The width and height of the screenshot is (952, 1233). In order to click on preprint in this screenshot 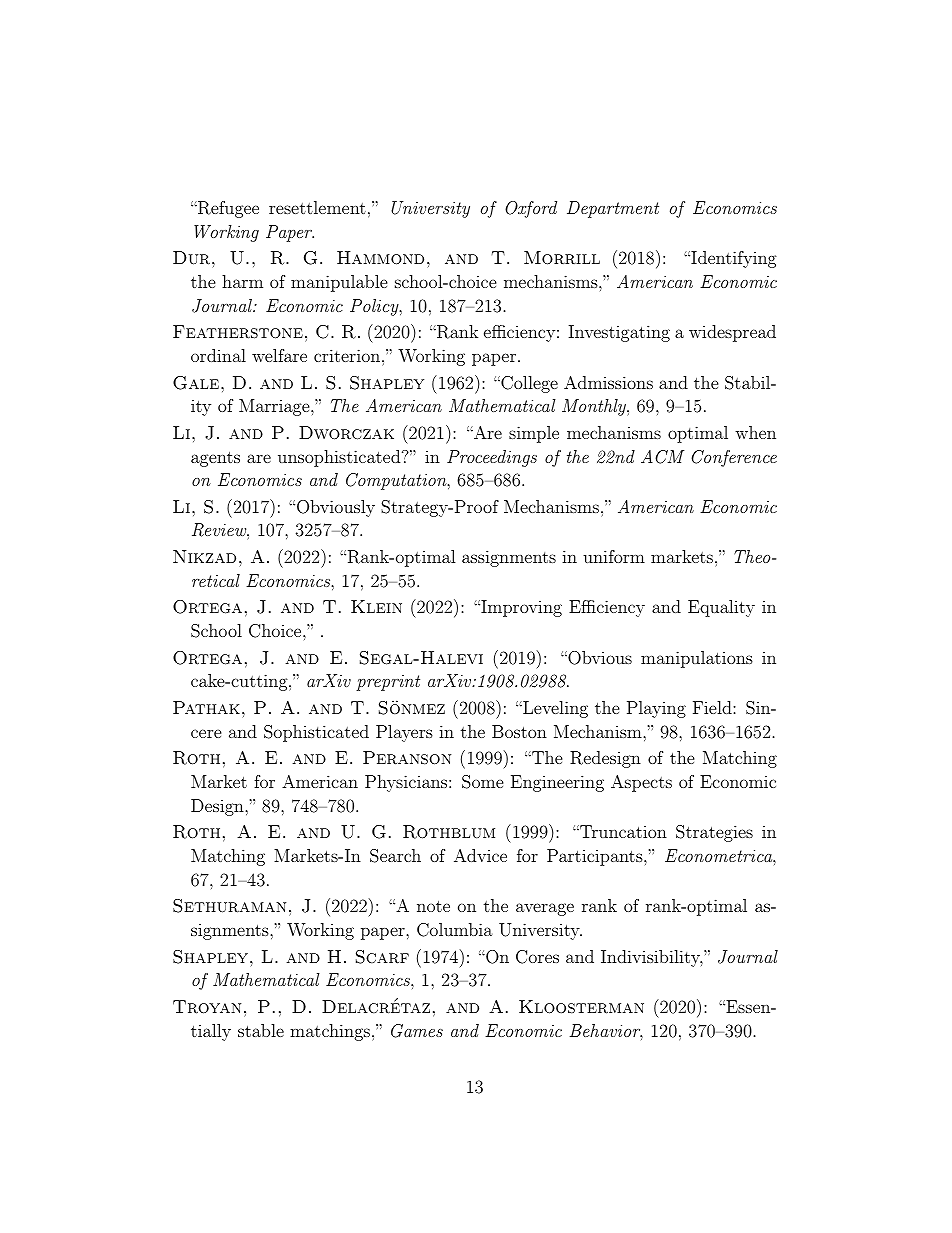, I will do `click(388, 683)`.
